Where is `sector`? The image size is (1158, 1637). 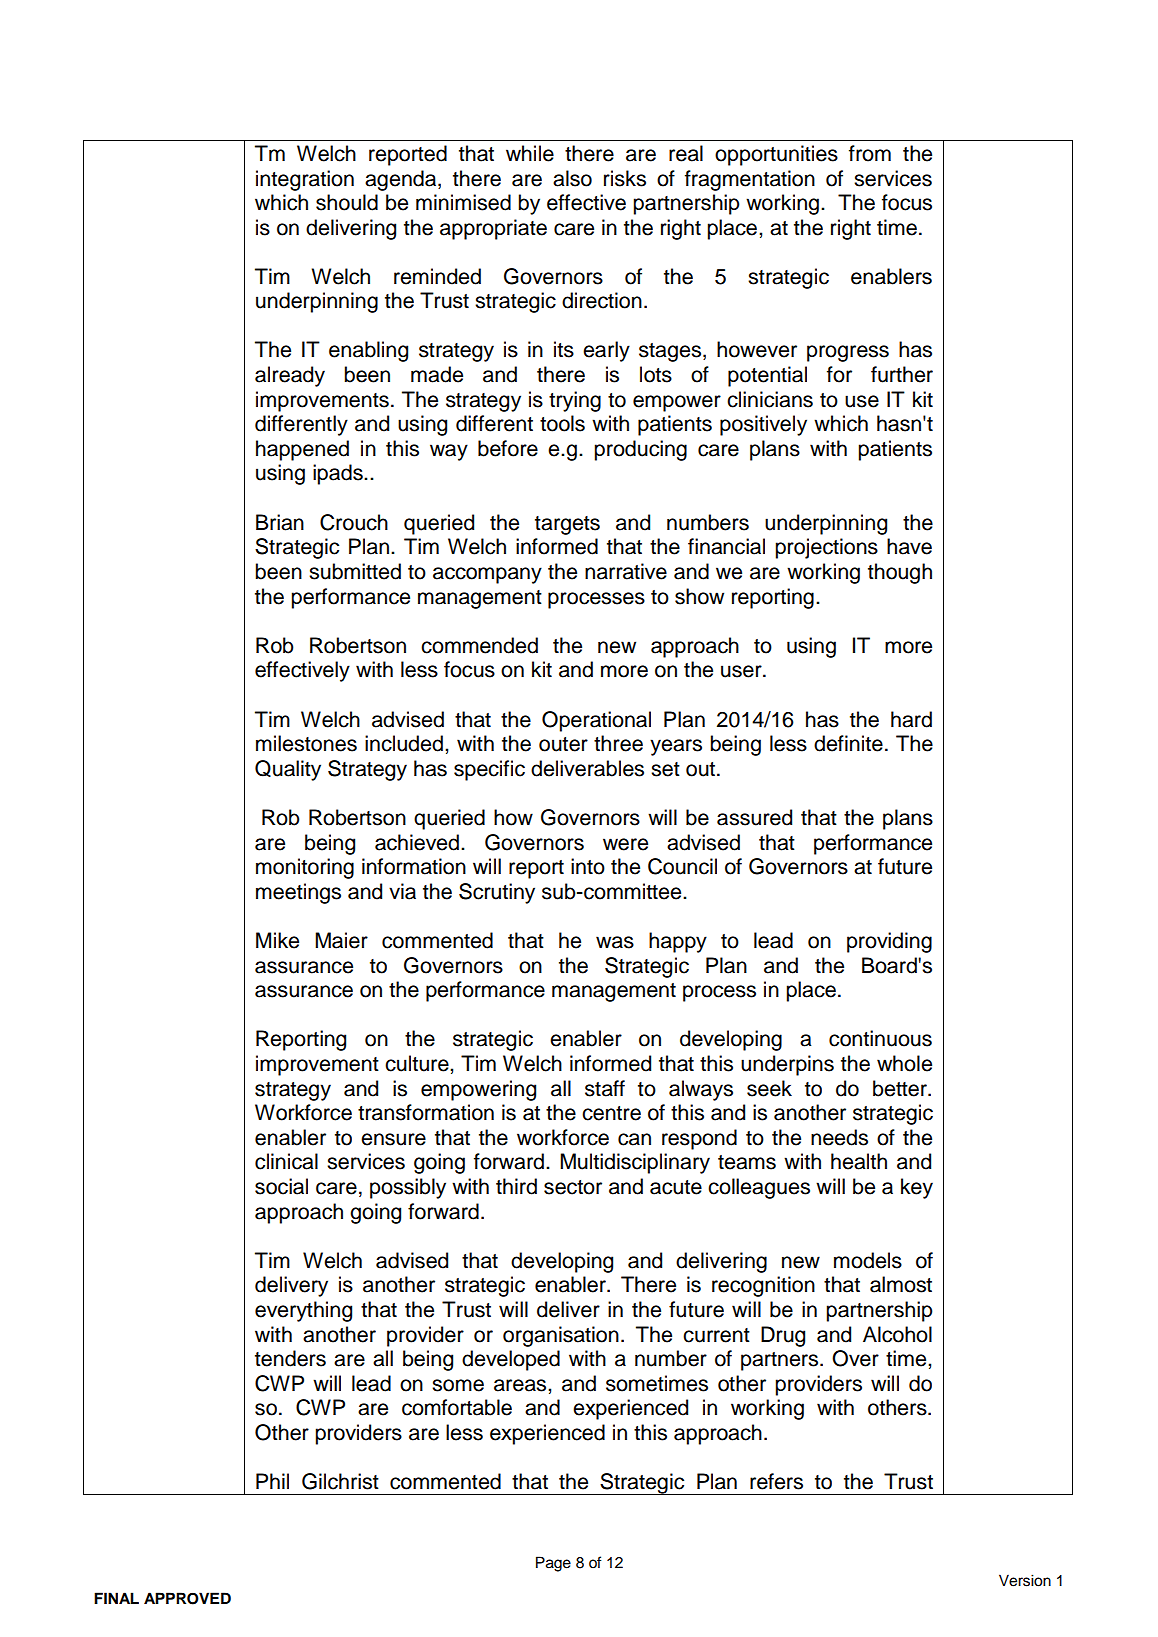
sector is located at coordinates (573, 1187).
